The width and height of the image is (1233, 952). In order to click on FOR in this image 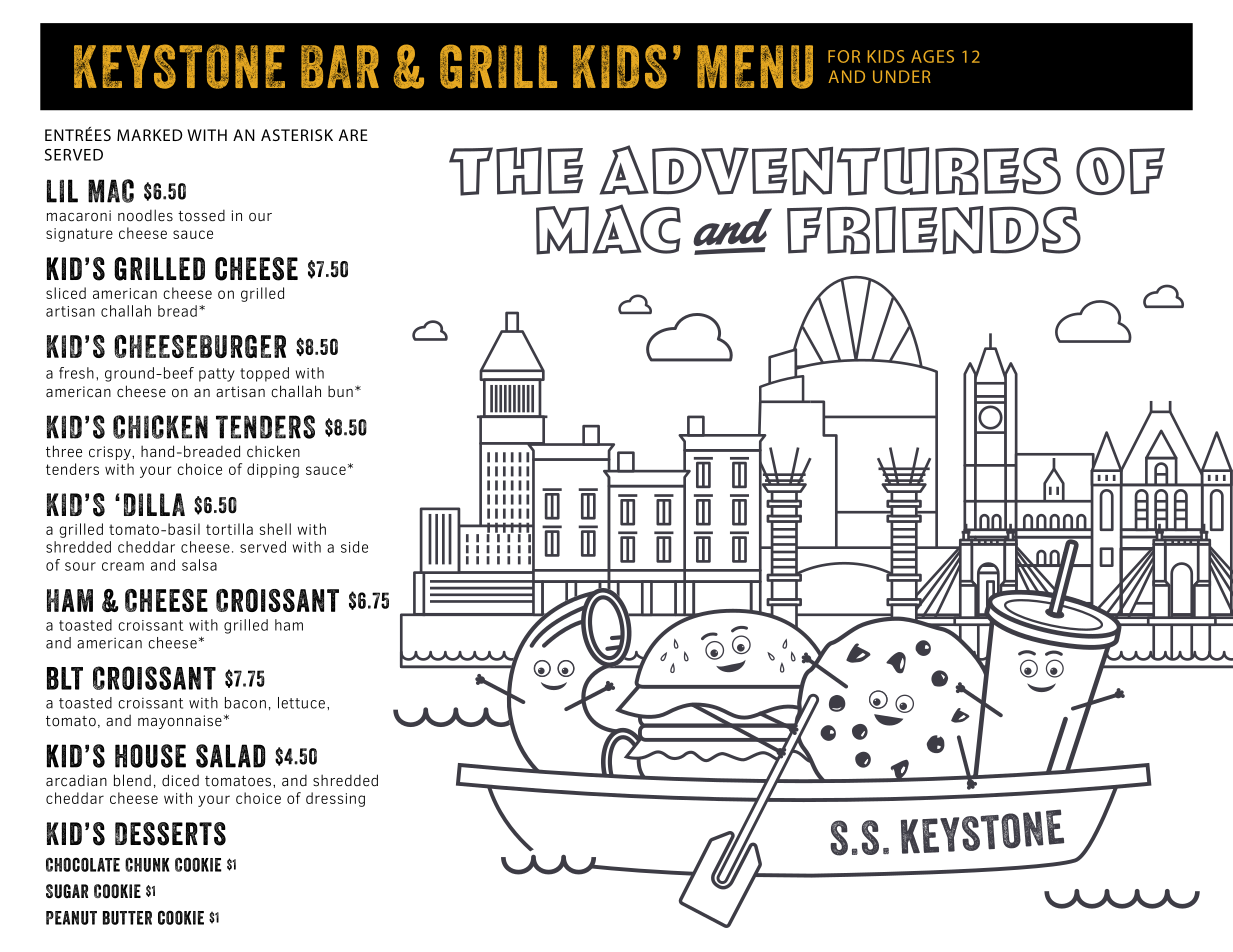, I will do `click(844, 56)`.
